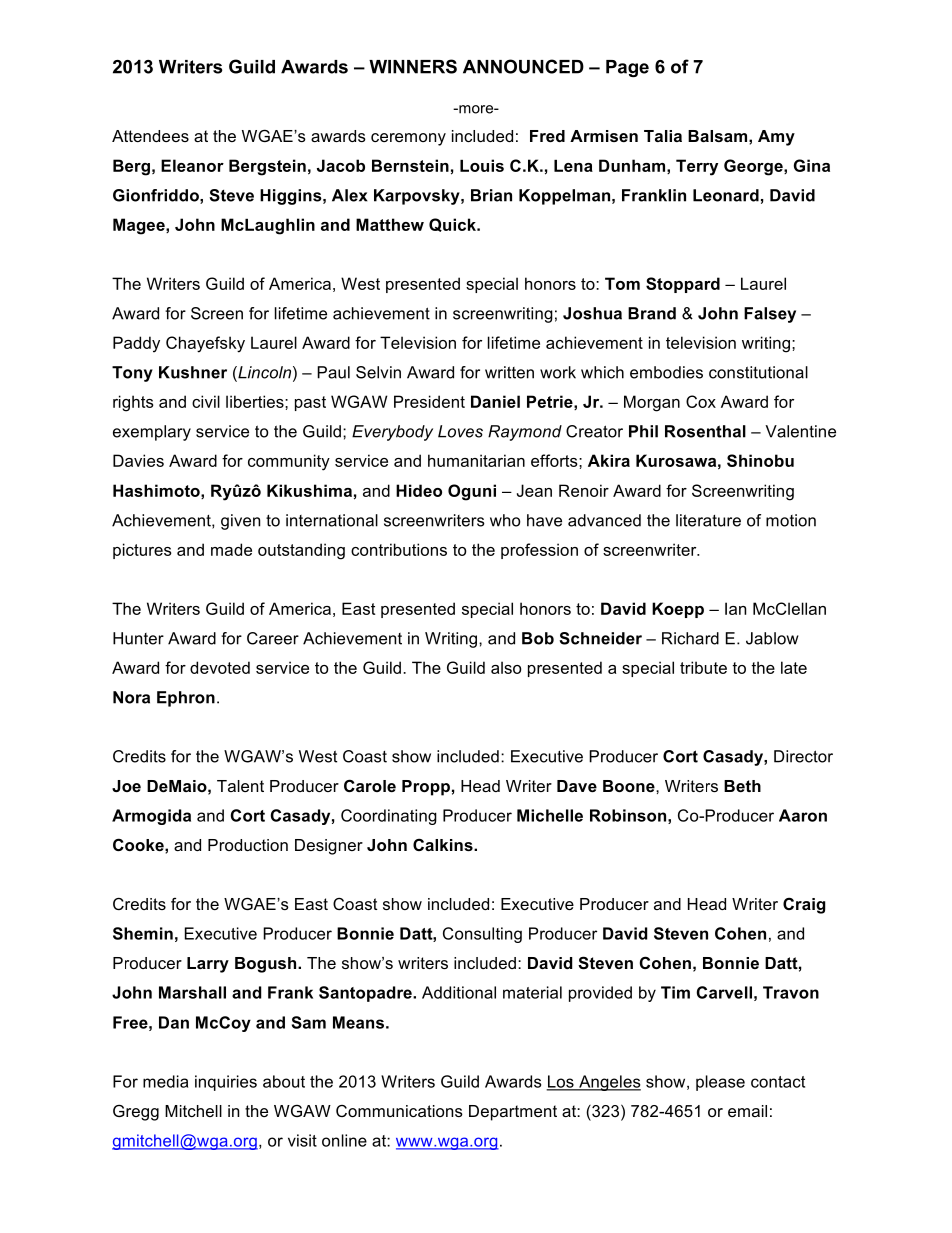 This page has width=952, height=1233. What do you see at coordinates (747, 1111) in the page?
I see `email` at bounding box center [747, 1111].
